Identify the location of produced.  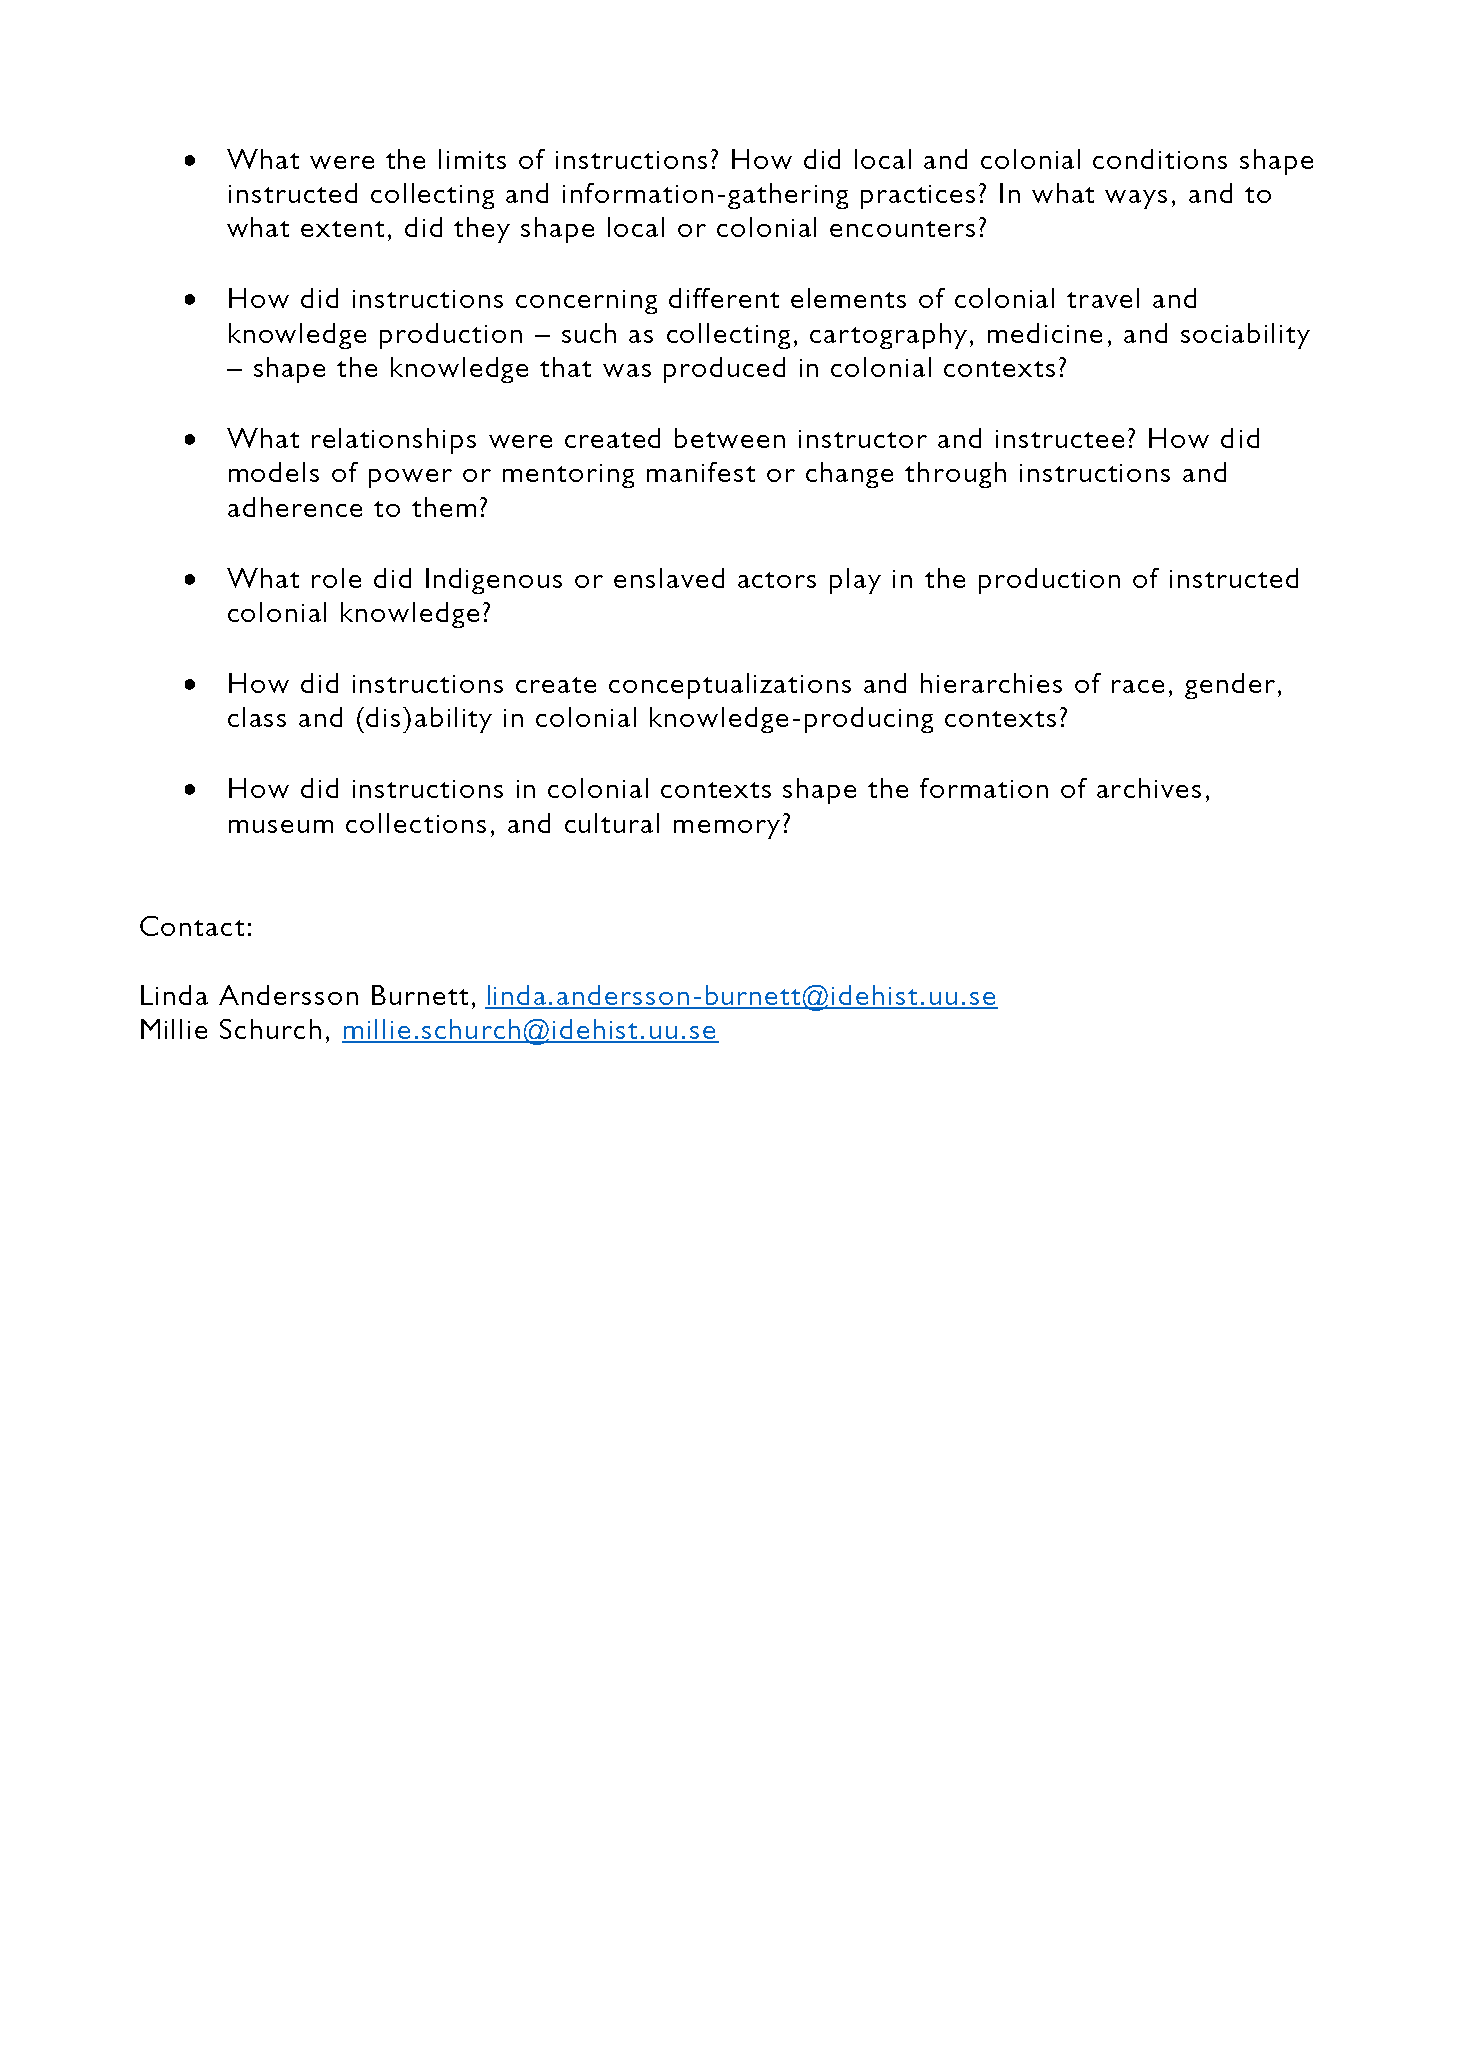
(724, 370).
